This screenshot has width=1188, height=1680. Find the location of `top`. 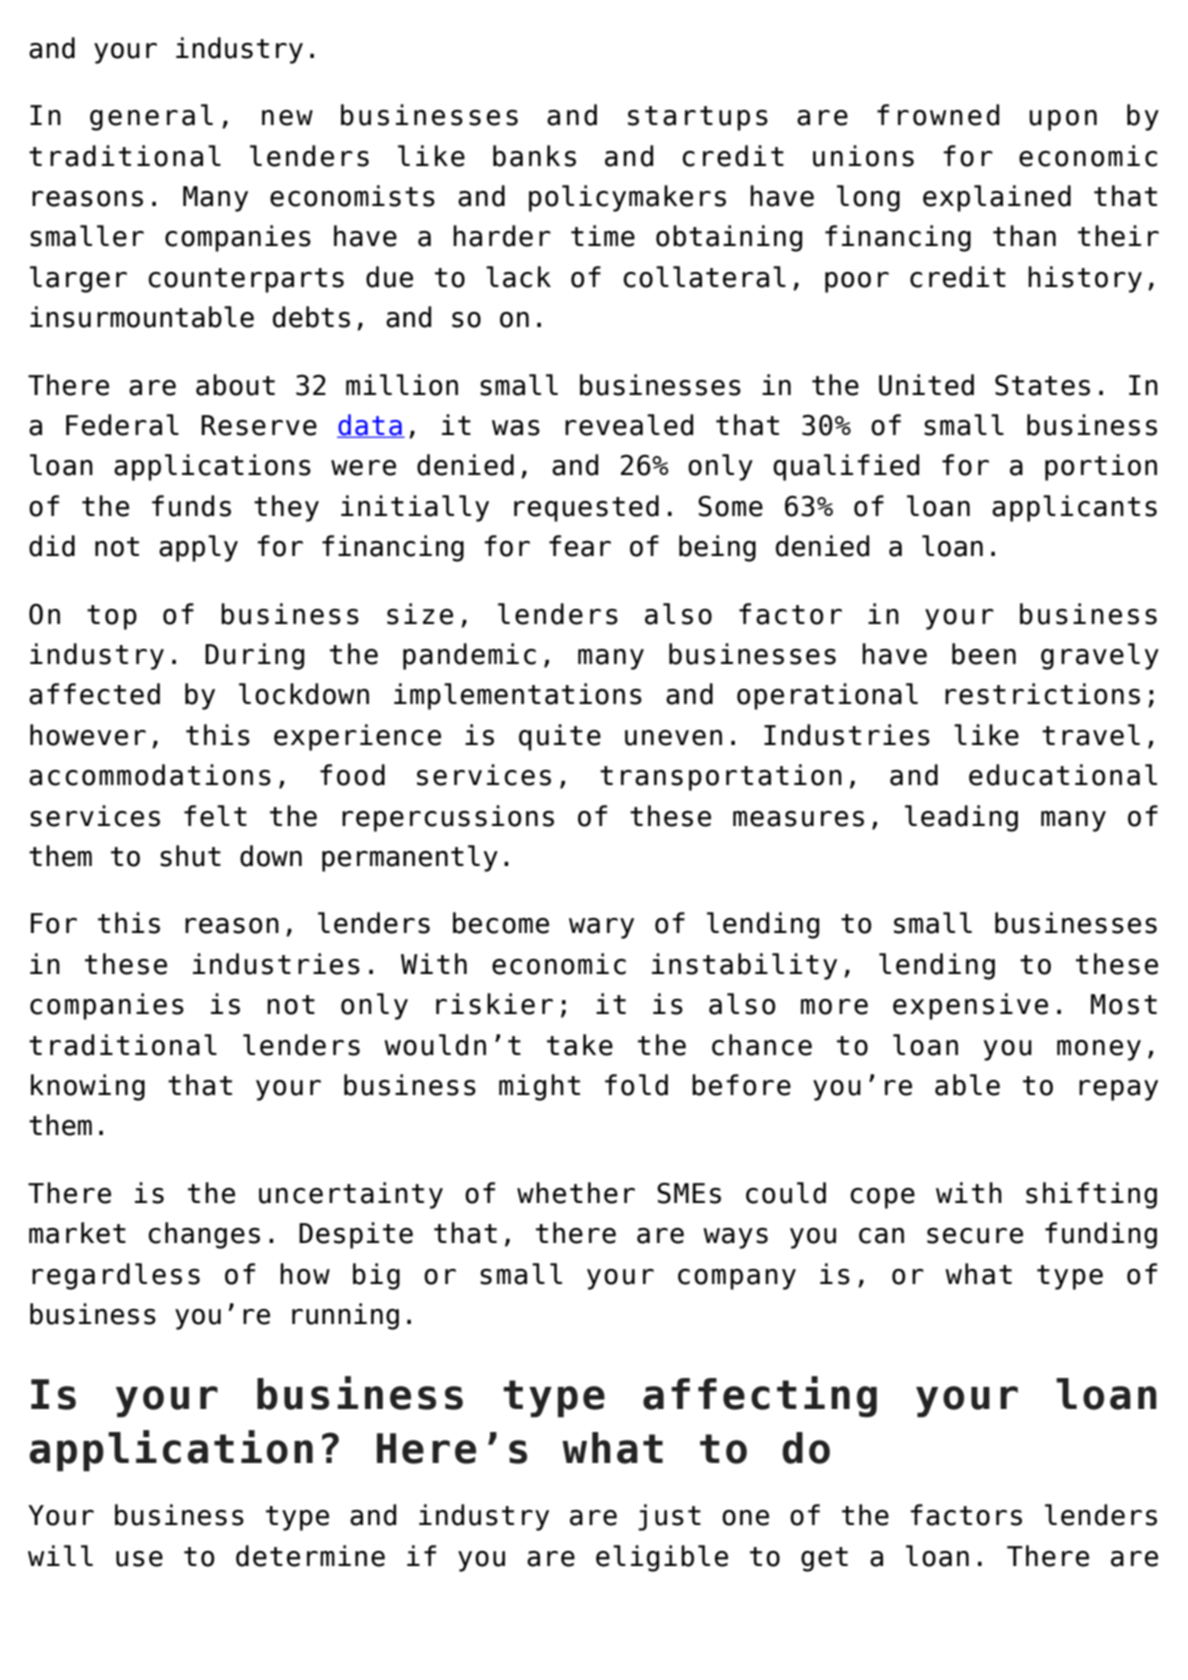

top is located at coordinates (112, 617).
